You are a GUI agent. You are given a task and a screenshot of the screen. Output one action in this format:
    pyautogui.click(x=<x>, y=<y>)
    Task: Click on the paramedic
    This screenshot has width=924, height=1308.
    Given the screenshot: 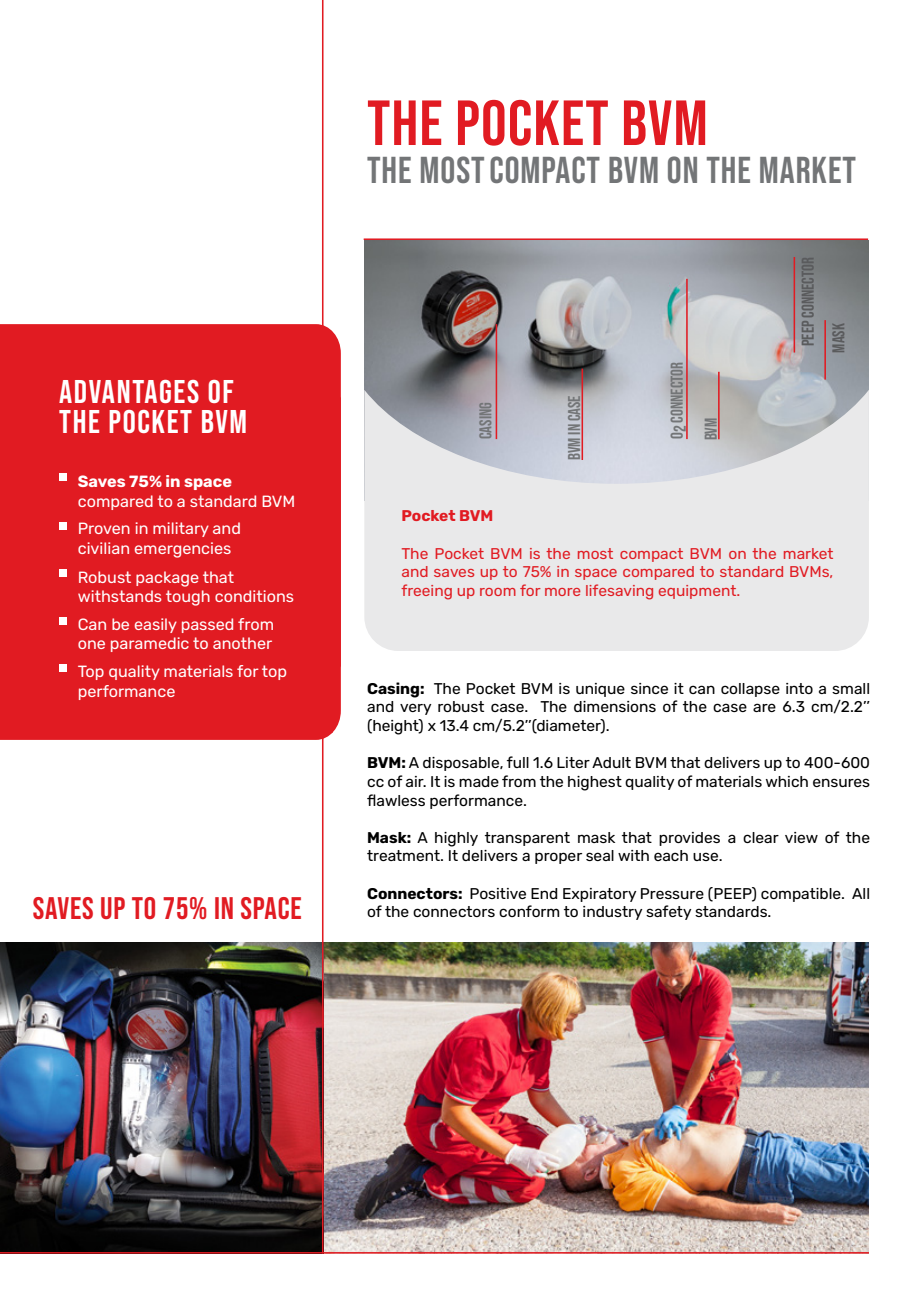 What is the action you would take?
    pyautogui.click(x=150, y=644)
